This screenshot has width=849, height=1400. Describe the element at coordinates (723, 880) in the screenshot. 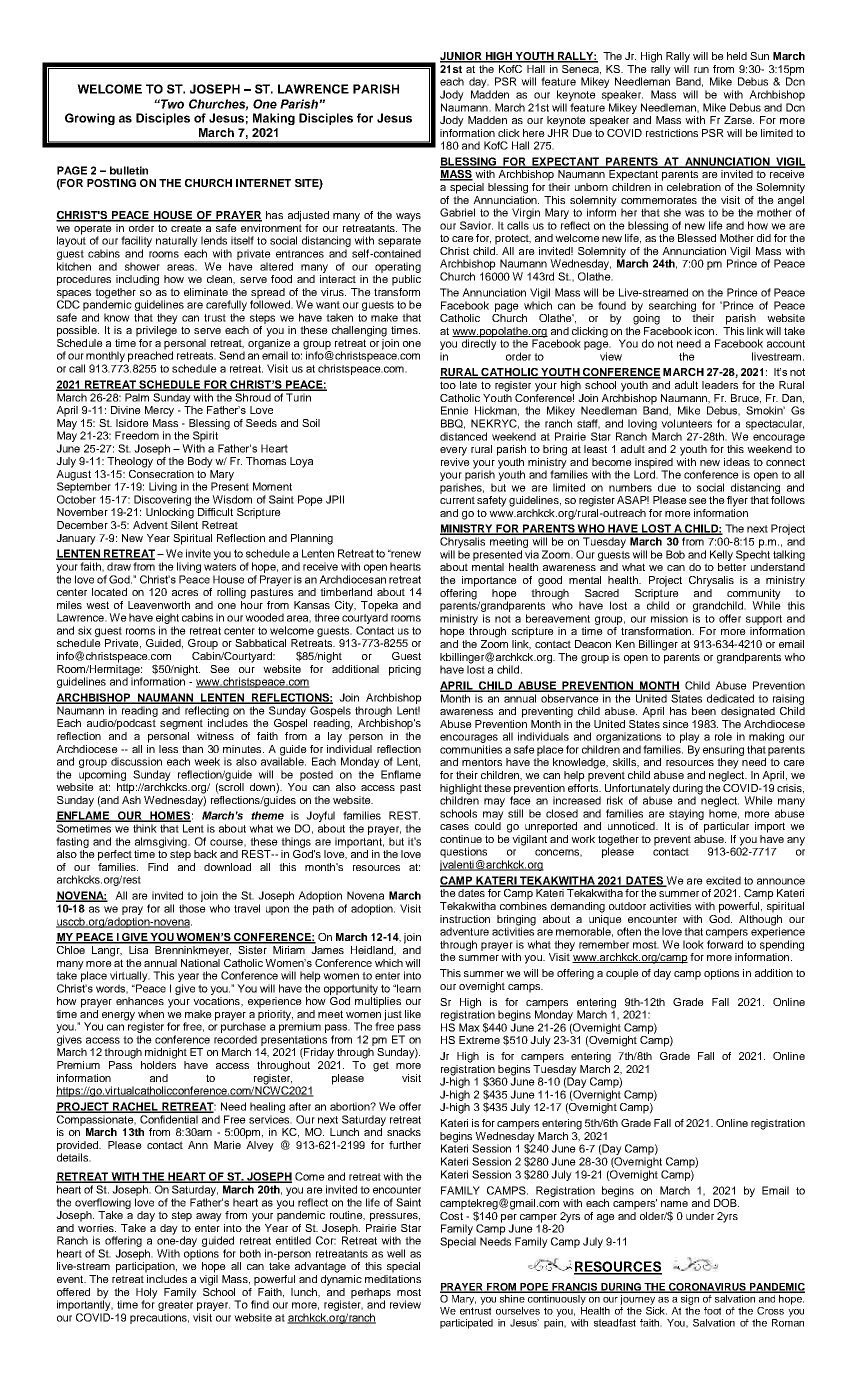

I see `excited` at that location.
